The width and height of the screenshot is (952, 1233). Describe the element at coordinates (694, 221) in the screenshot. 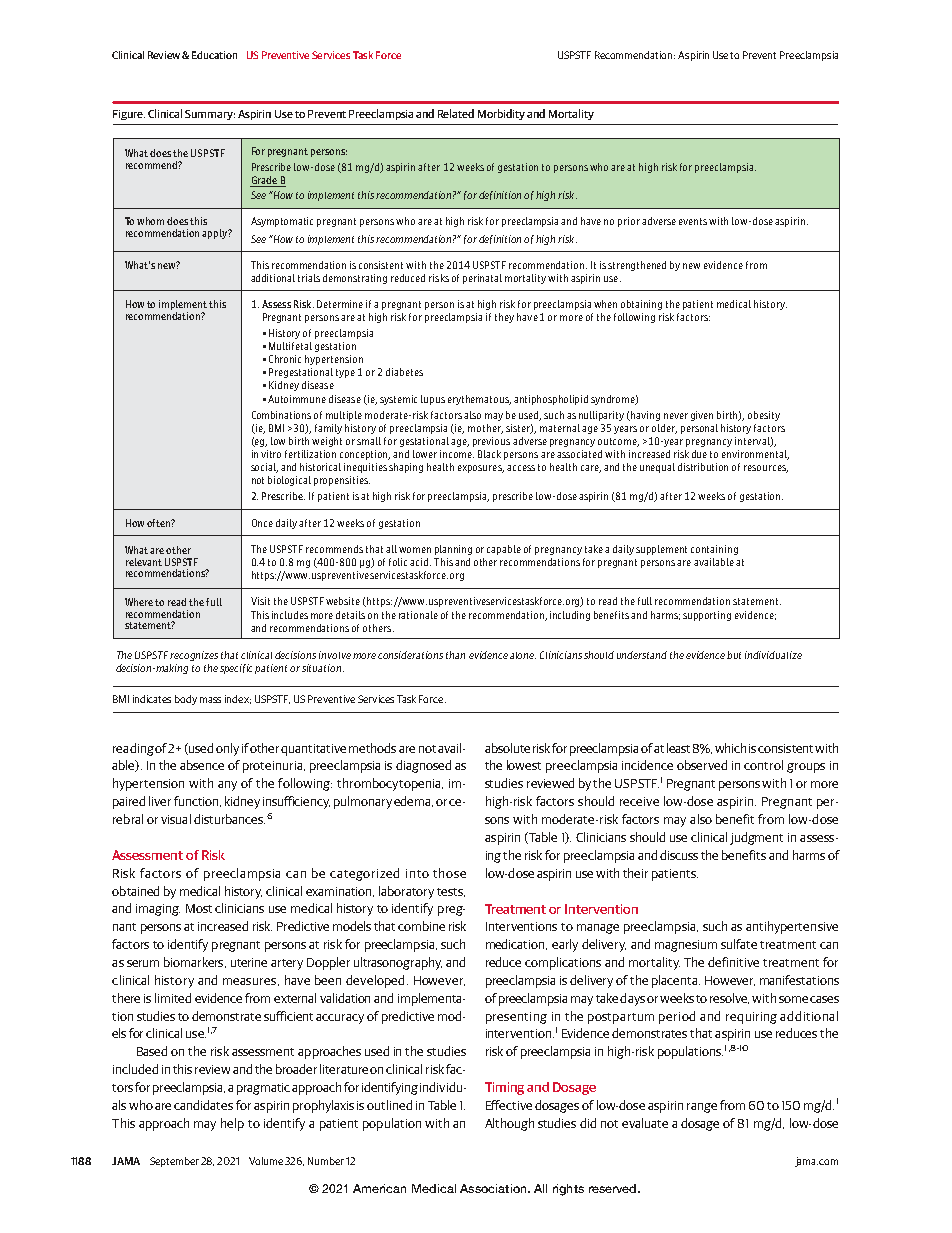

I see `events` at that location.
